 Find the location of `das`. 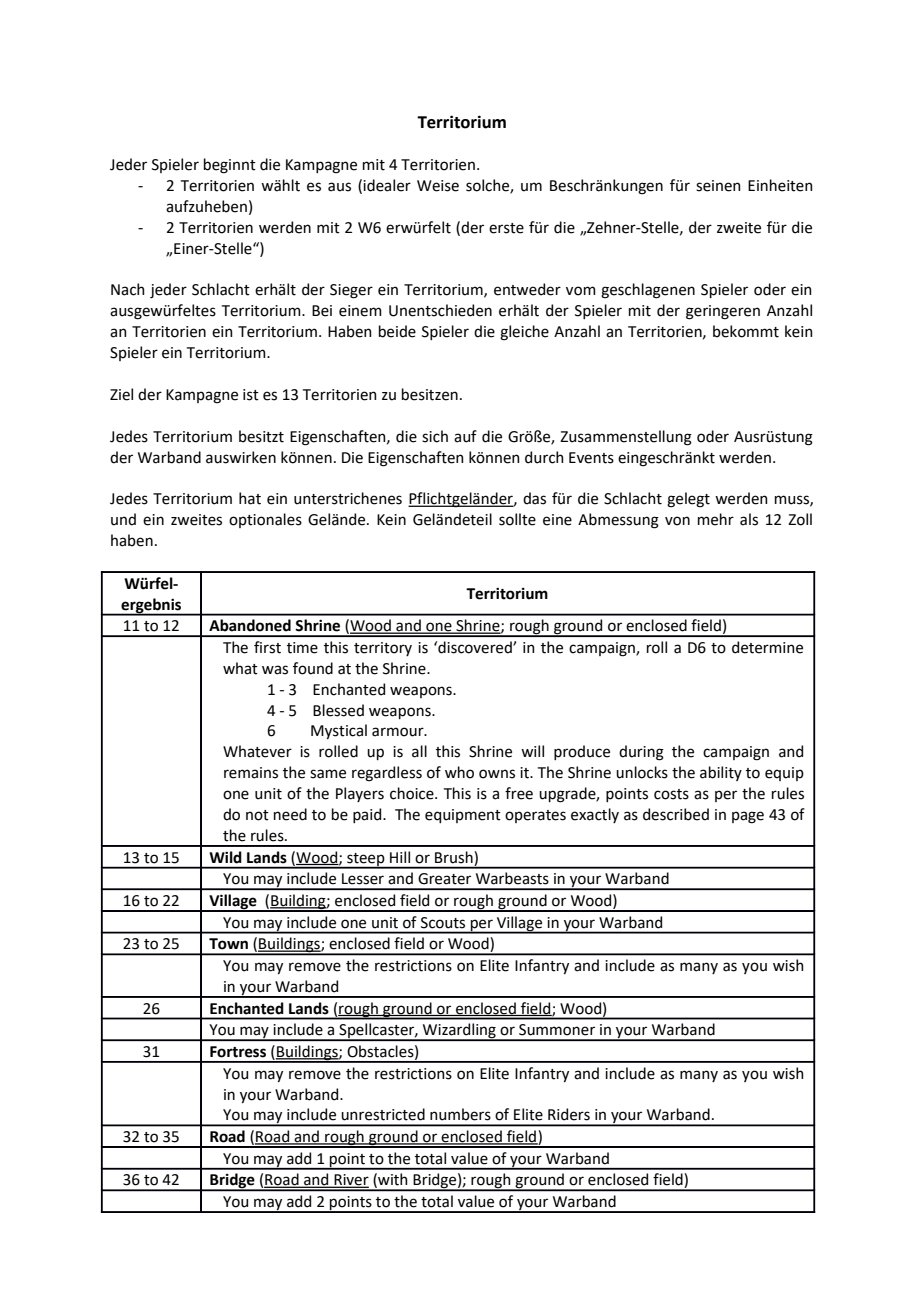

das is located at coordinates (534, 498).
